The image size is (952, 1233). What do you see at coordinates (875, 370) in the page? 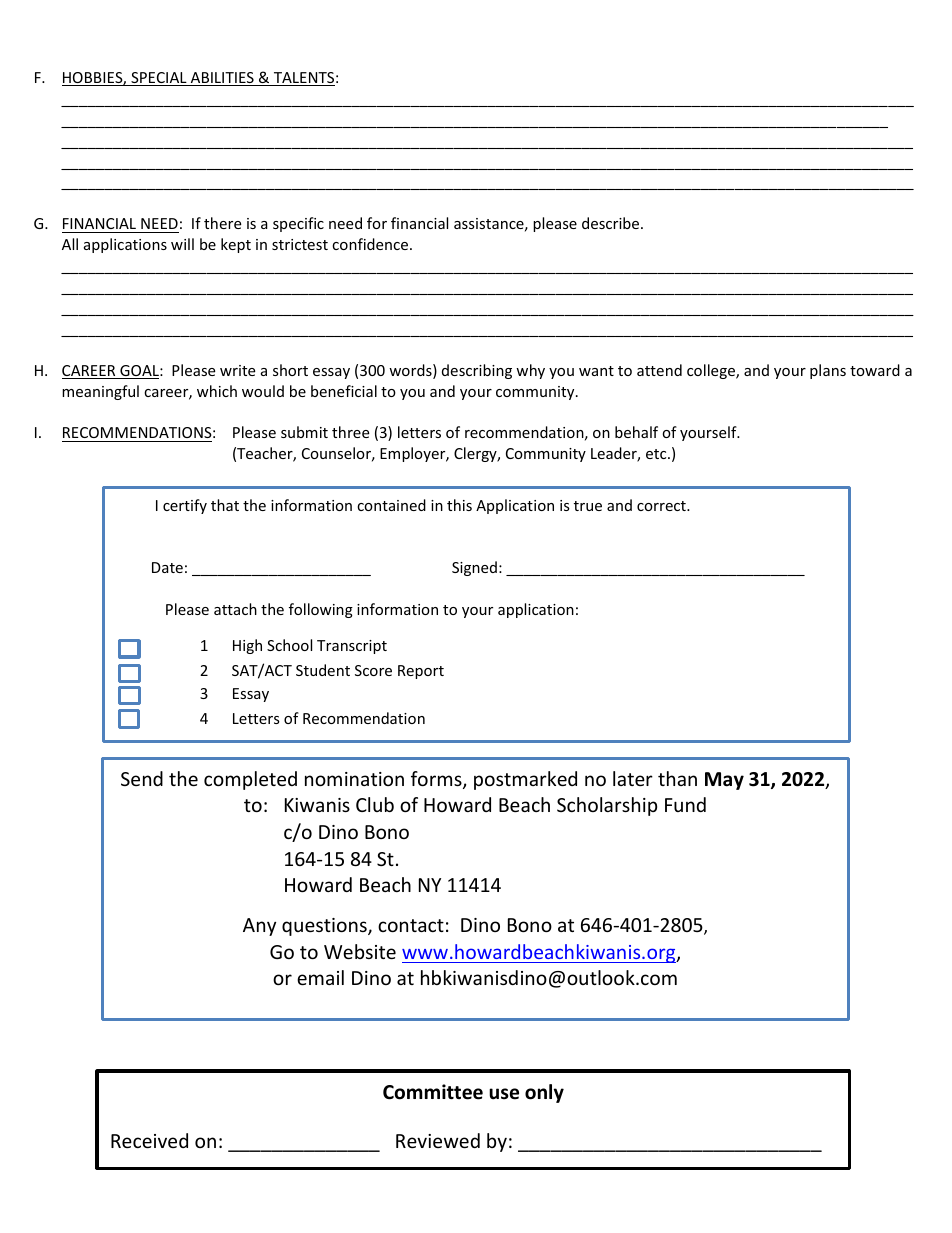
I see `toward` at bounding box center [875, 370].
